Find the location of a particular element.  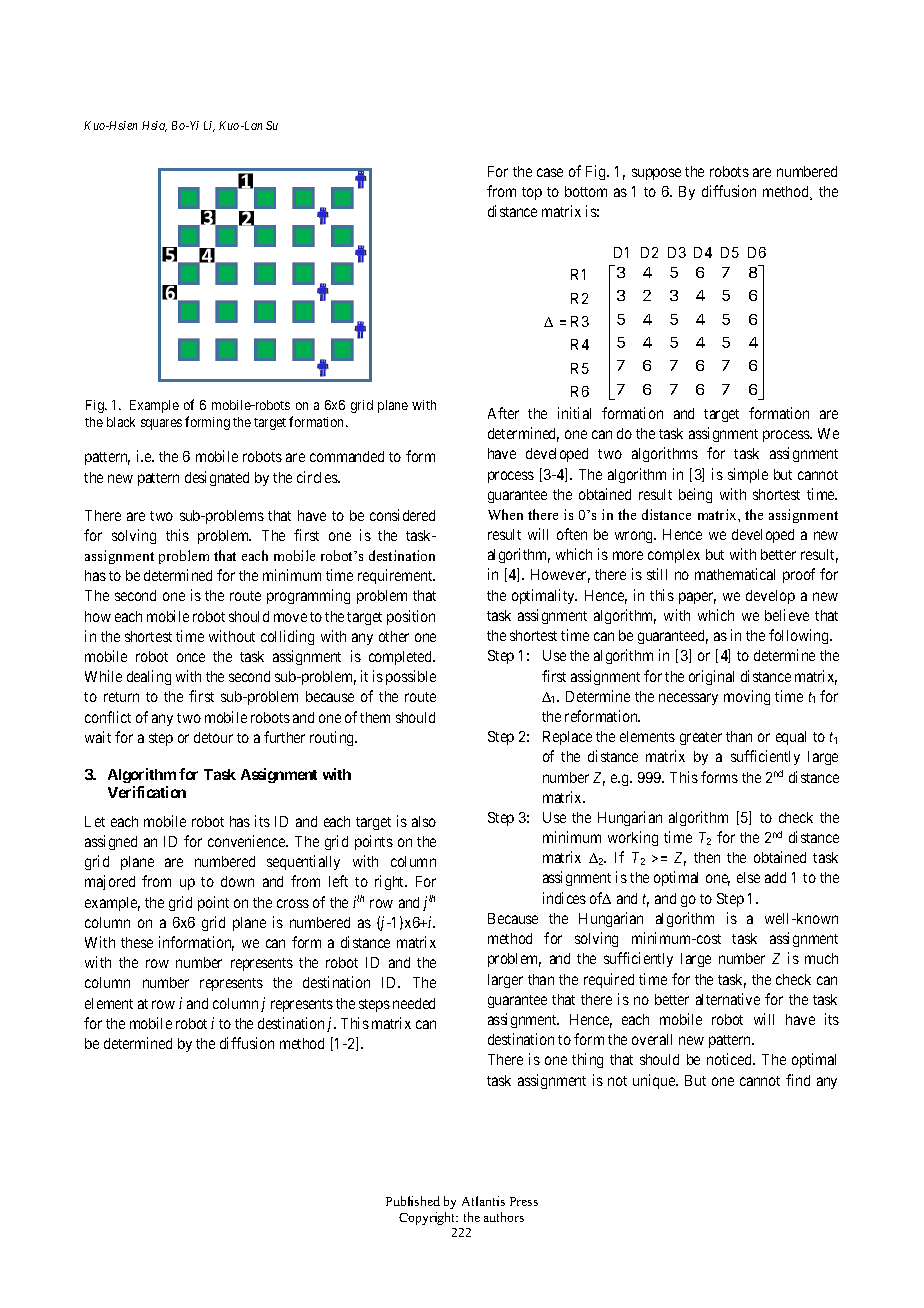

find is located at coordinates (798, 1080).
